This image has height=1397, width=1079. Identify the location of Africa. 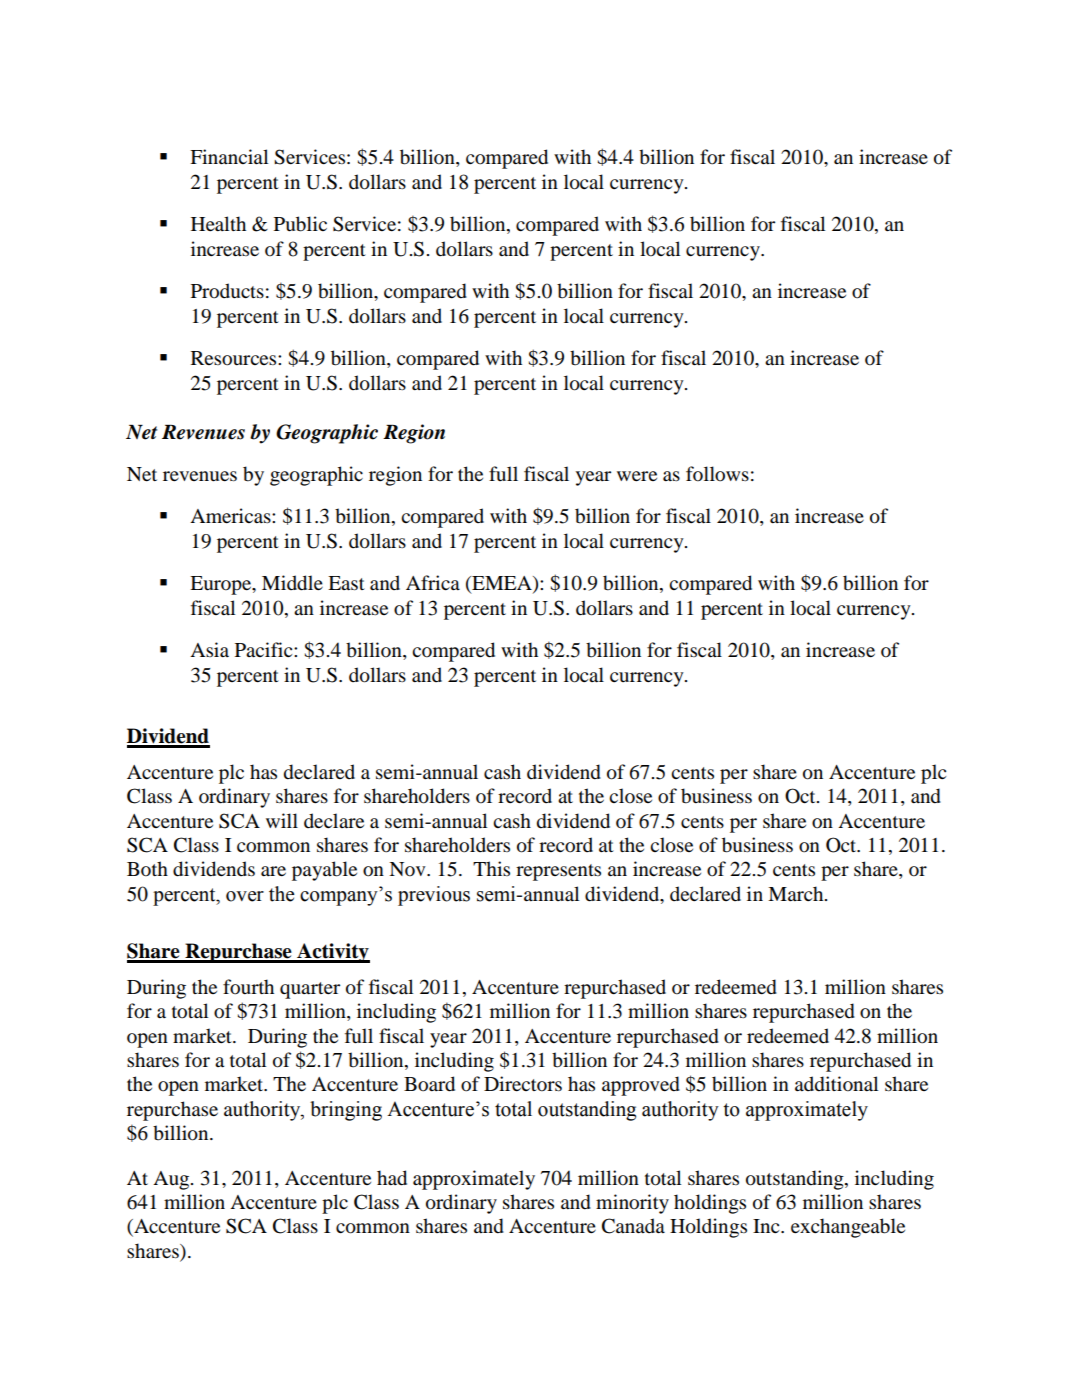
(433, 582).
